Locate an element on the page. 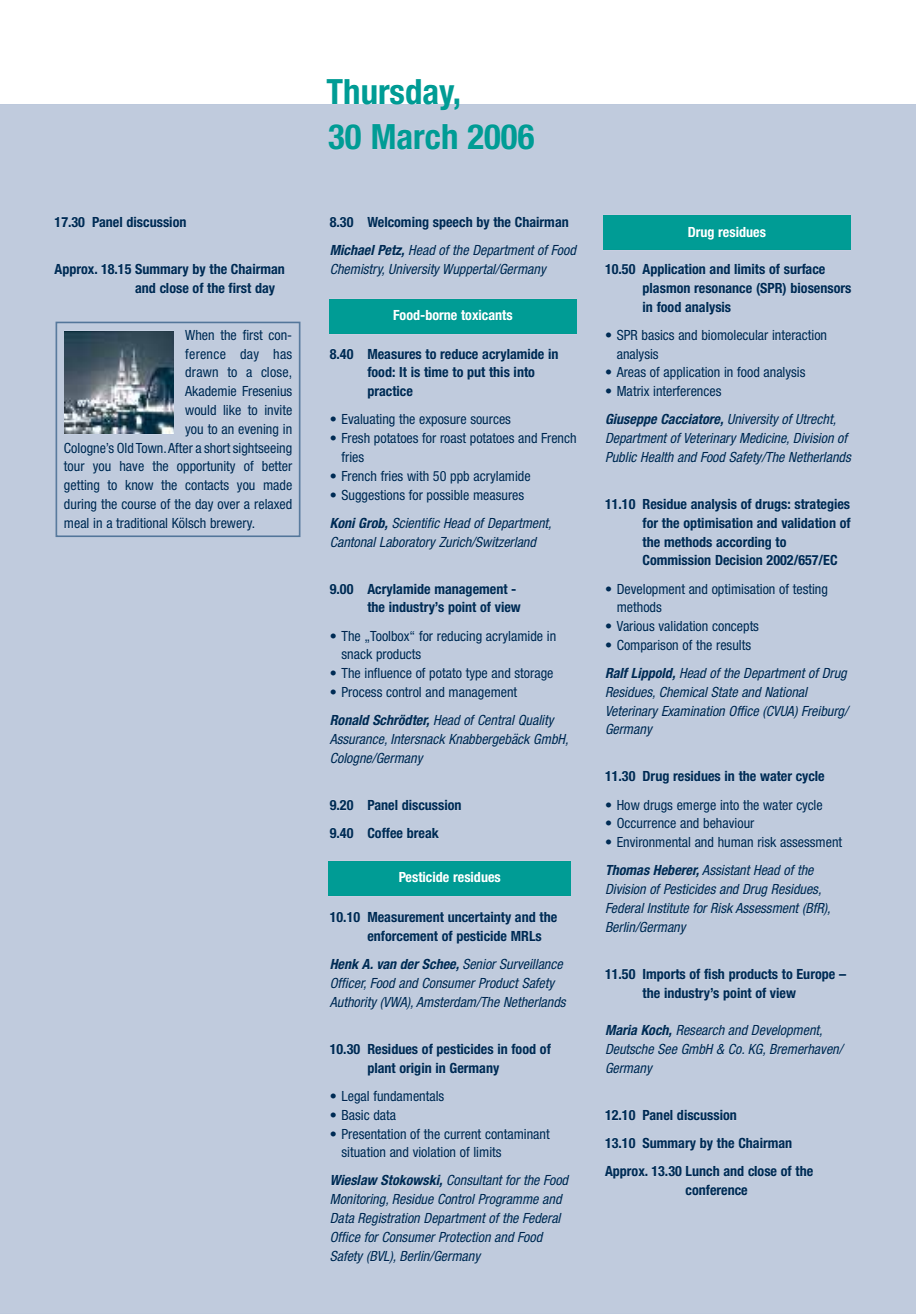 The height and width of the page is (1316, 916). surface is located at coordinates (804, 269).
